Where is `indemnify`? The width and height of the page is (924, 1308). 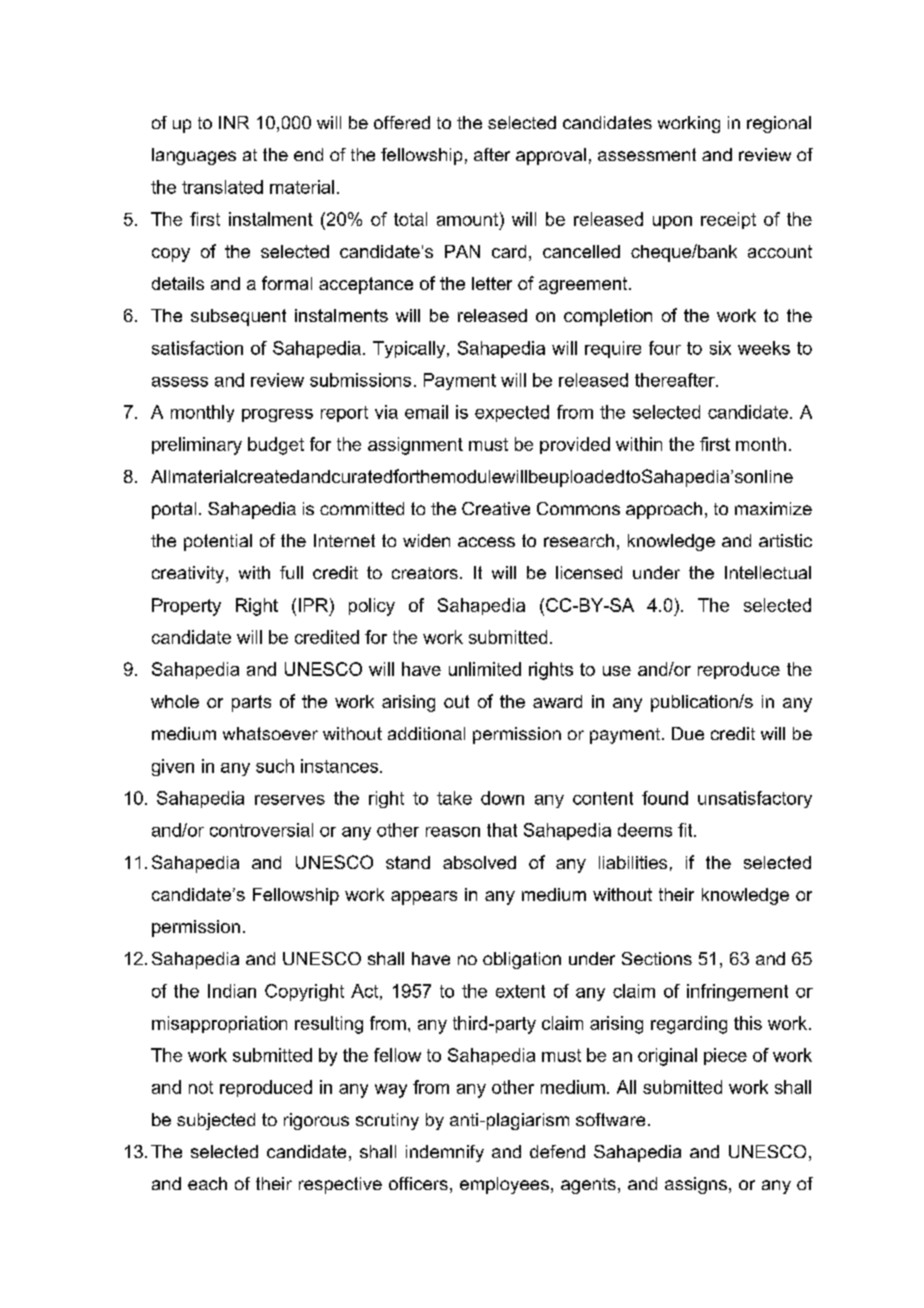 indemnify is located at coordinates (445, 1153).
